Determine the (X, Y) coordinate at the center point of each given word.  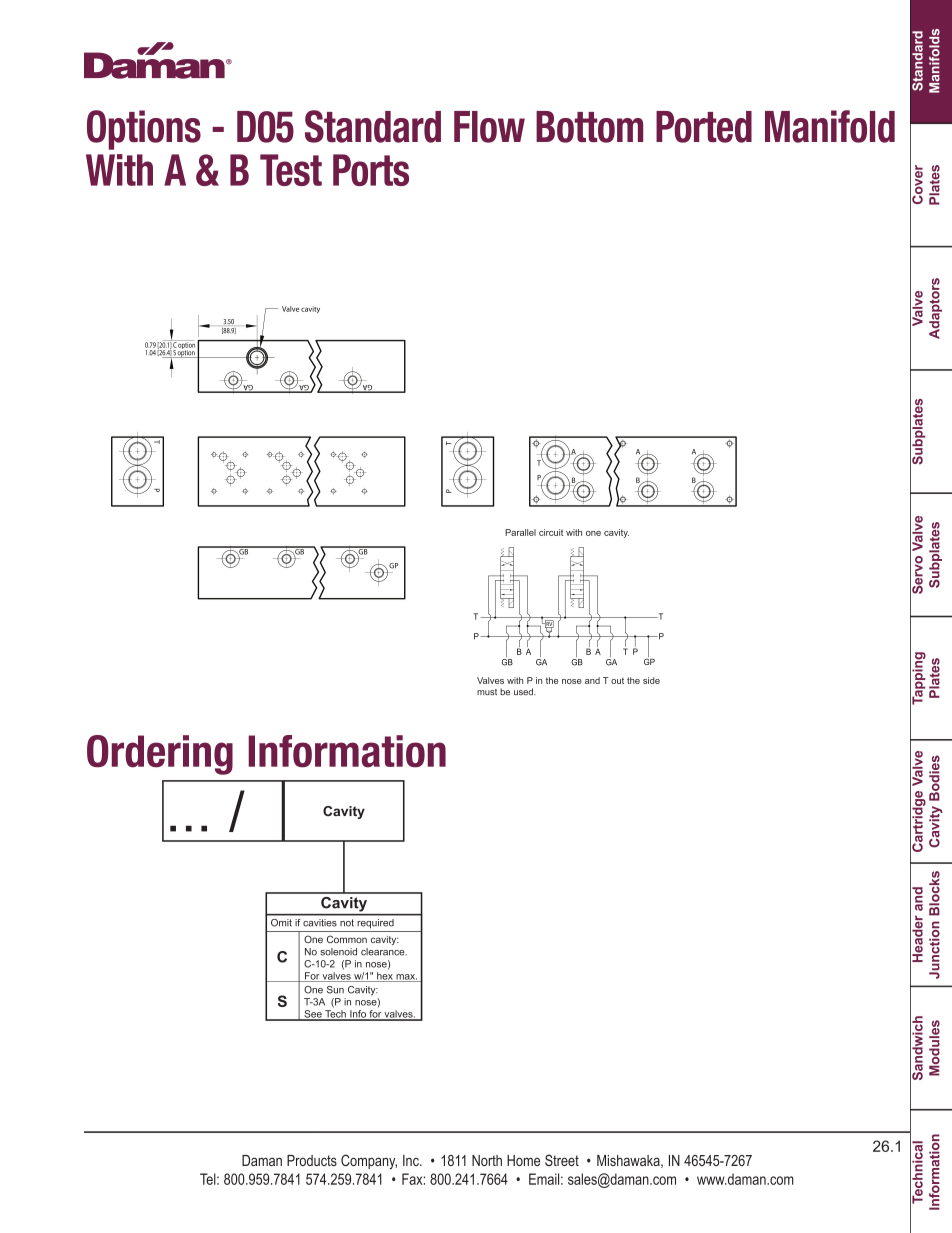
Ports (371, 170)
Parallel (520, 532)
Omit (281, 922)
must (487, 692)
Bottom (589, 127)
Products (312, 1160)
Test (291, 170)
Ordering (160, 755)
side (651, 680)
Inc (412, 1160)
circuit (551, 532)
